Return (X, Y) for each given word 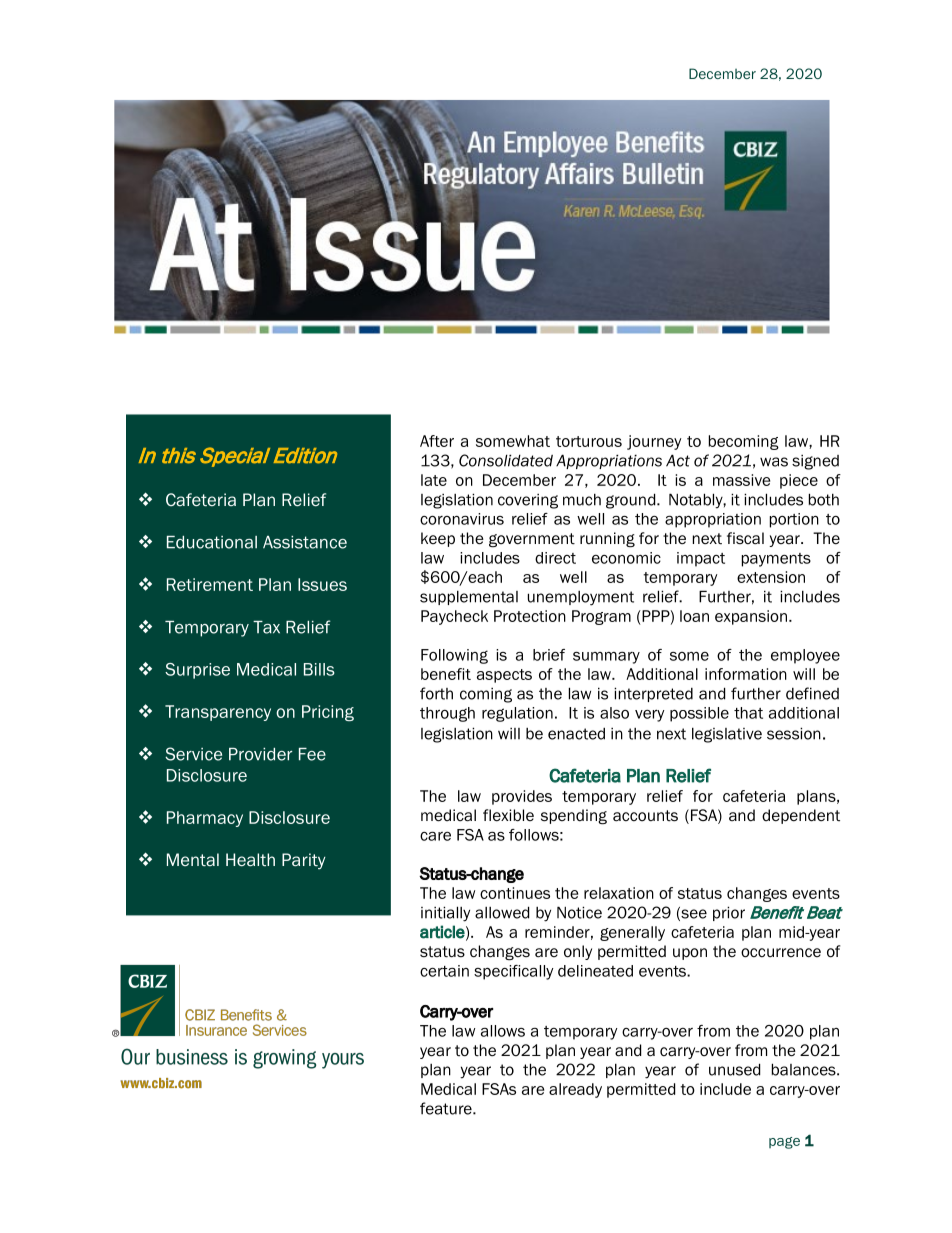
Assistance (305, 542)
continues (515, 893)
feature (447, 1108)
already (575, 1090)
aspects (504, 676)
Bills (319, 669)
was (774, 462)
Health (250, 859)
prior (729, 913)
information (746, 674)
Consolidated (506, 460)
